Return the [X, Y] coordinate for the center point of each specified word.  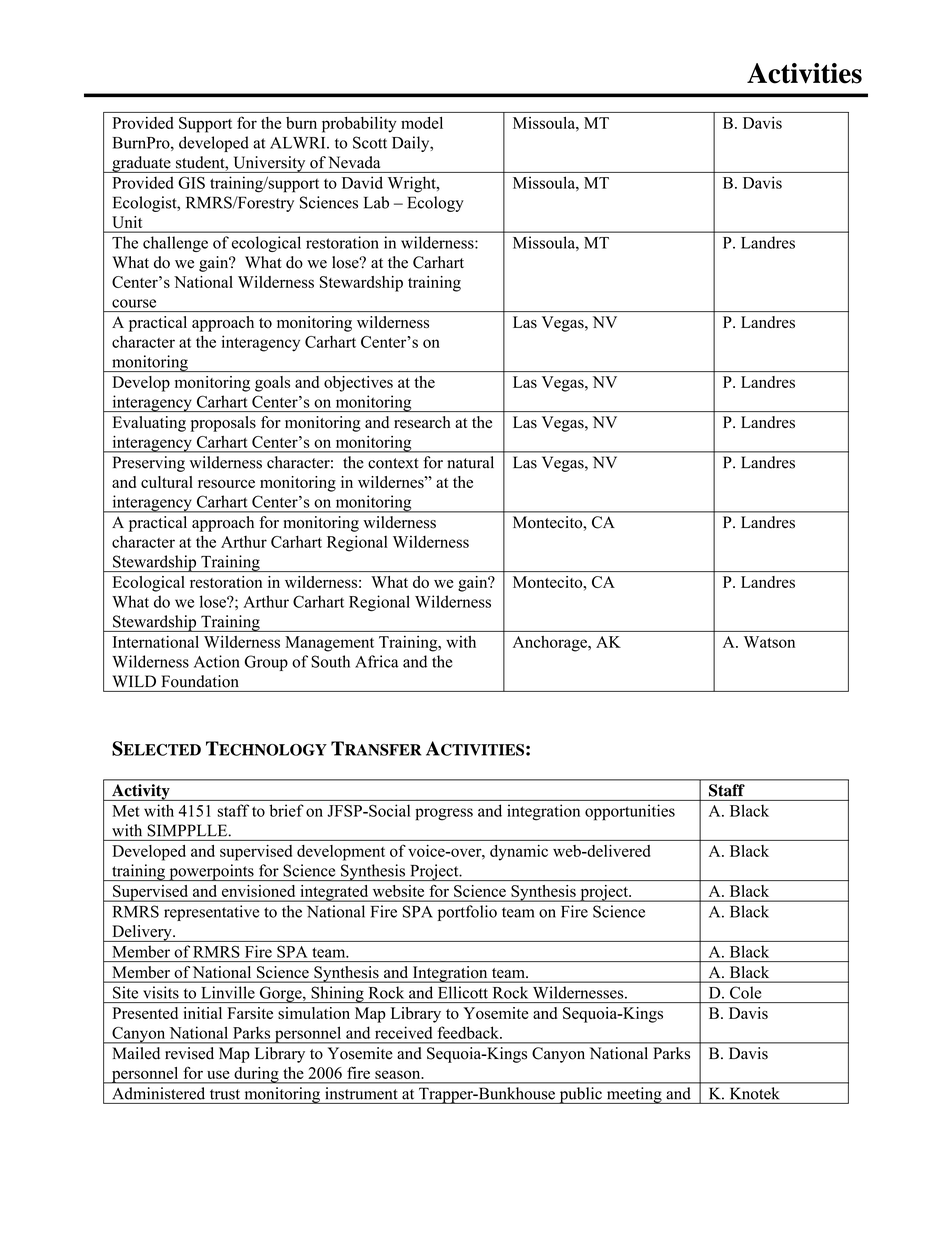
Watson [769, 642]
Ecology [436, 204]
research [422, 422]
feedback [469, 1032]
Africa [377, 661]
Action [217, 661]
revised [189, 1053]
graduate [141, 164]
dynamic [519, 853]
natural [470, 462]
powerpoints [211, 872]
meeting [634, 1095]
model [422, 123]
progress [444, 814]
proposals [223, 424]
